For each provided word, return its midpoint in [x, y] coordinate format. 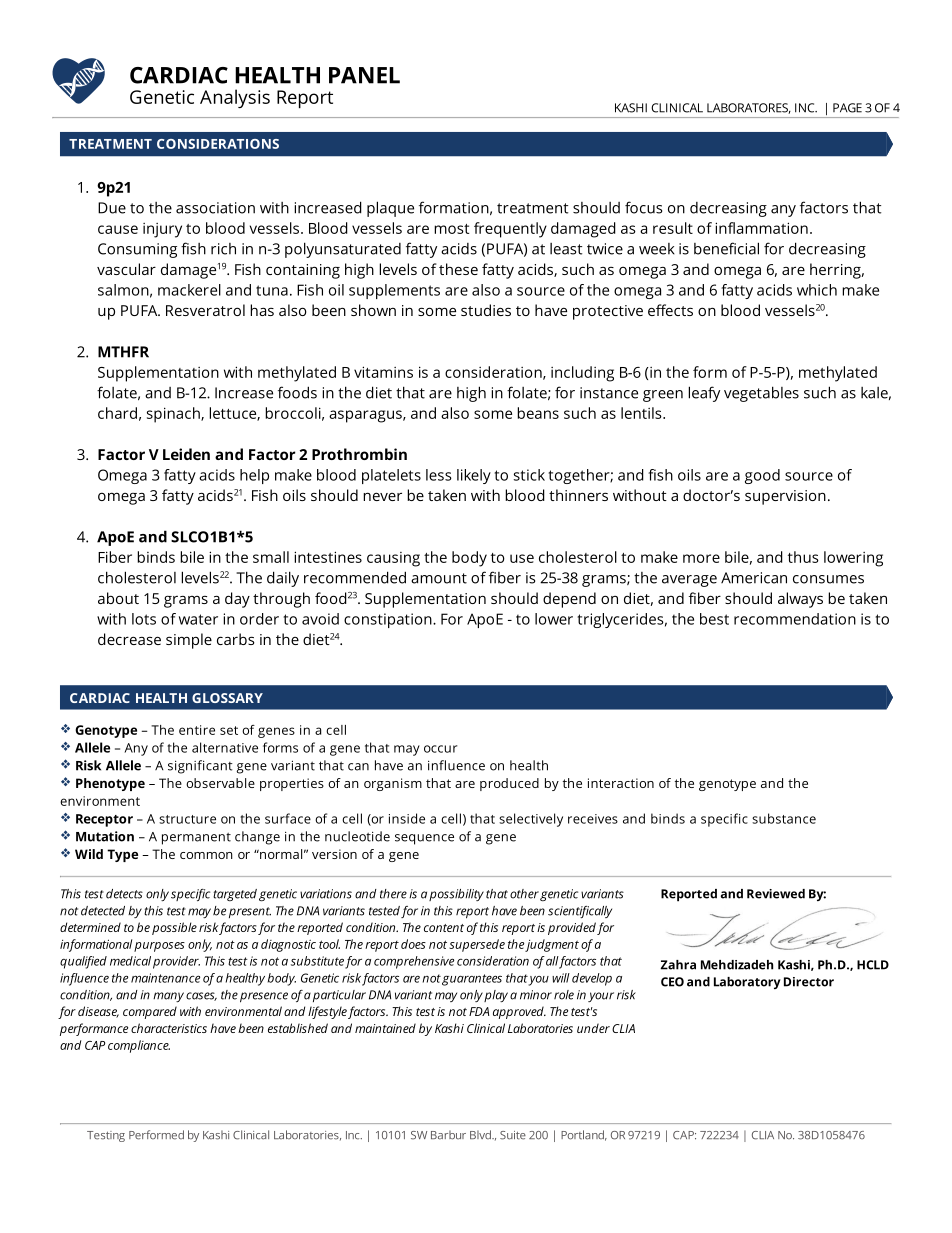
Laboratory [747, 983]
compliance [139, 1046]
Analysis [235, 98]
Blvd [481, 1134]
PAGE [847, 108]
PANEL [364, 75]
